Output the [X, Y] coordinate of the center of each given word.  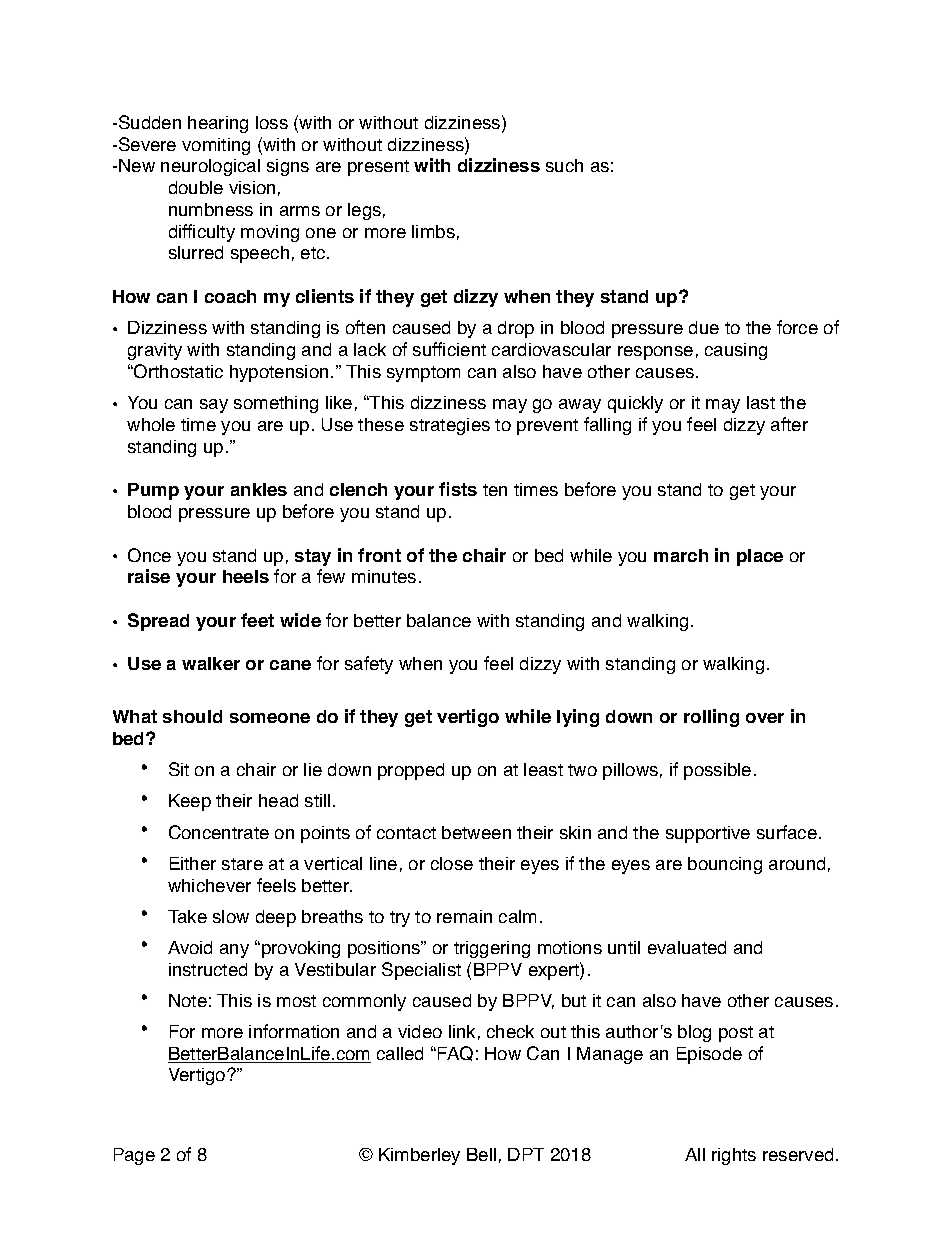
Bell [481, 1154]
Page [134, 1156]
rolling [711, 718]
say [214, 406]
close [452, 863]
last [761, 402]
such [564, 165]
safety [369, 665]
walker [211, 663]
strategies [450, 426]
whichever [209, 885]
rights [734, 1156]
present [378, 168]
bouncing [725, 865]
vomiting [216, 146]
